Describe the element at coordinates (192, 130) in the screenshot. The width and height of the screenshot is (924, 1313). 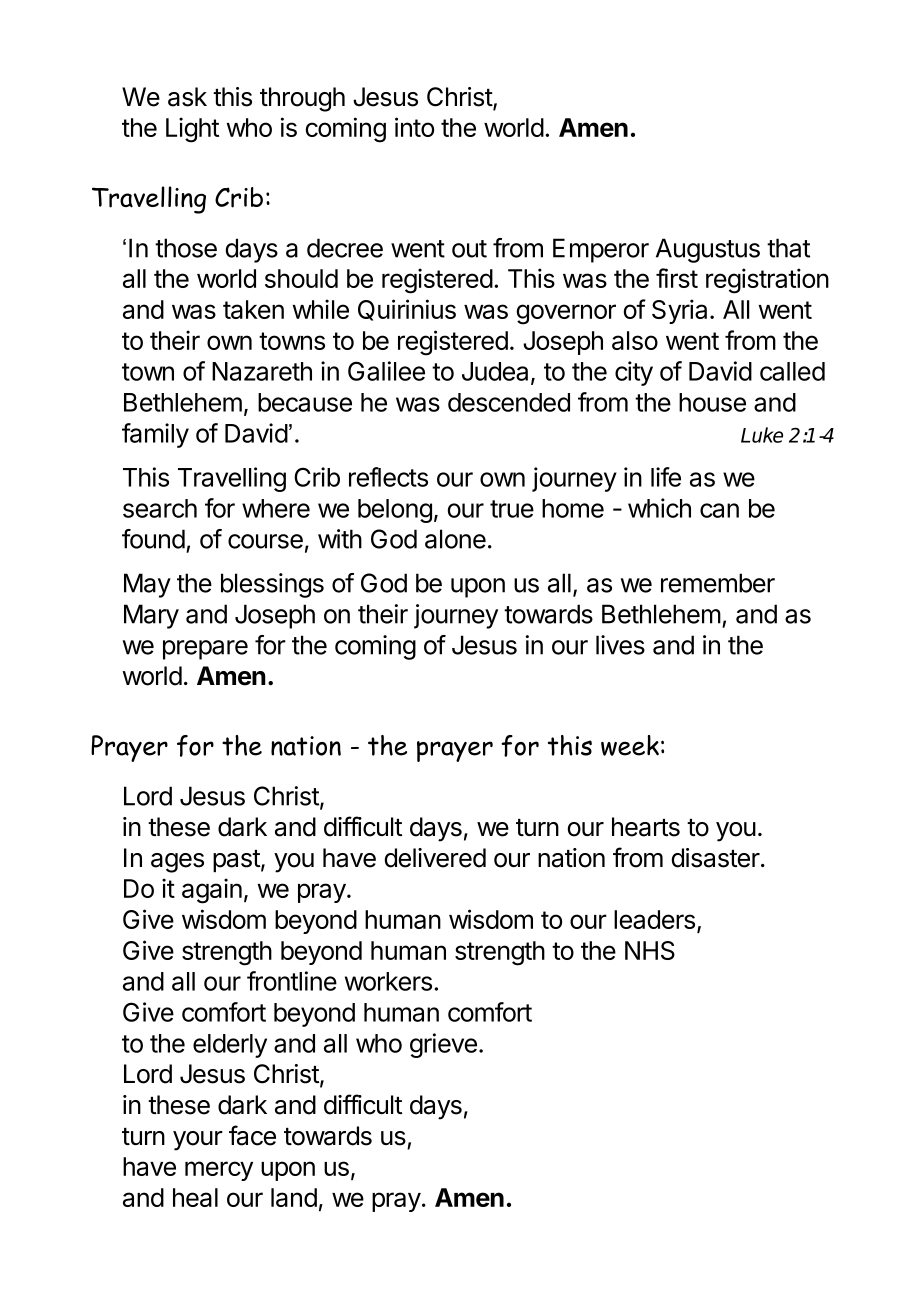
I see `Light` at that location.
